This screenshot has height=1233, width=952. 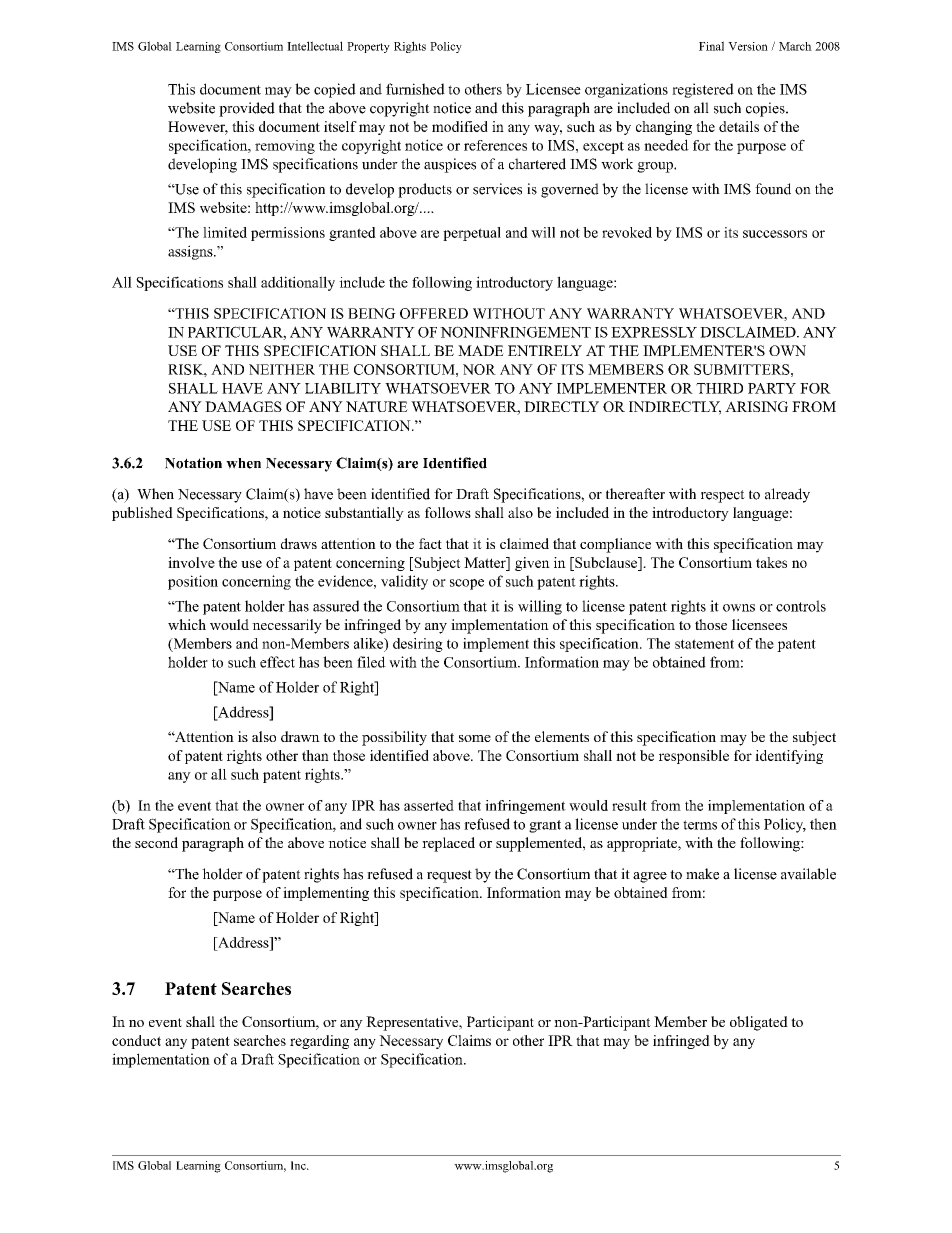 What do you see at coordinates (300, 736) in the screenshot?
I see `drawn` at bounding box center [300, 736].
